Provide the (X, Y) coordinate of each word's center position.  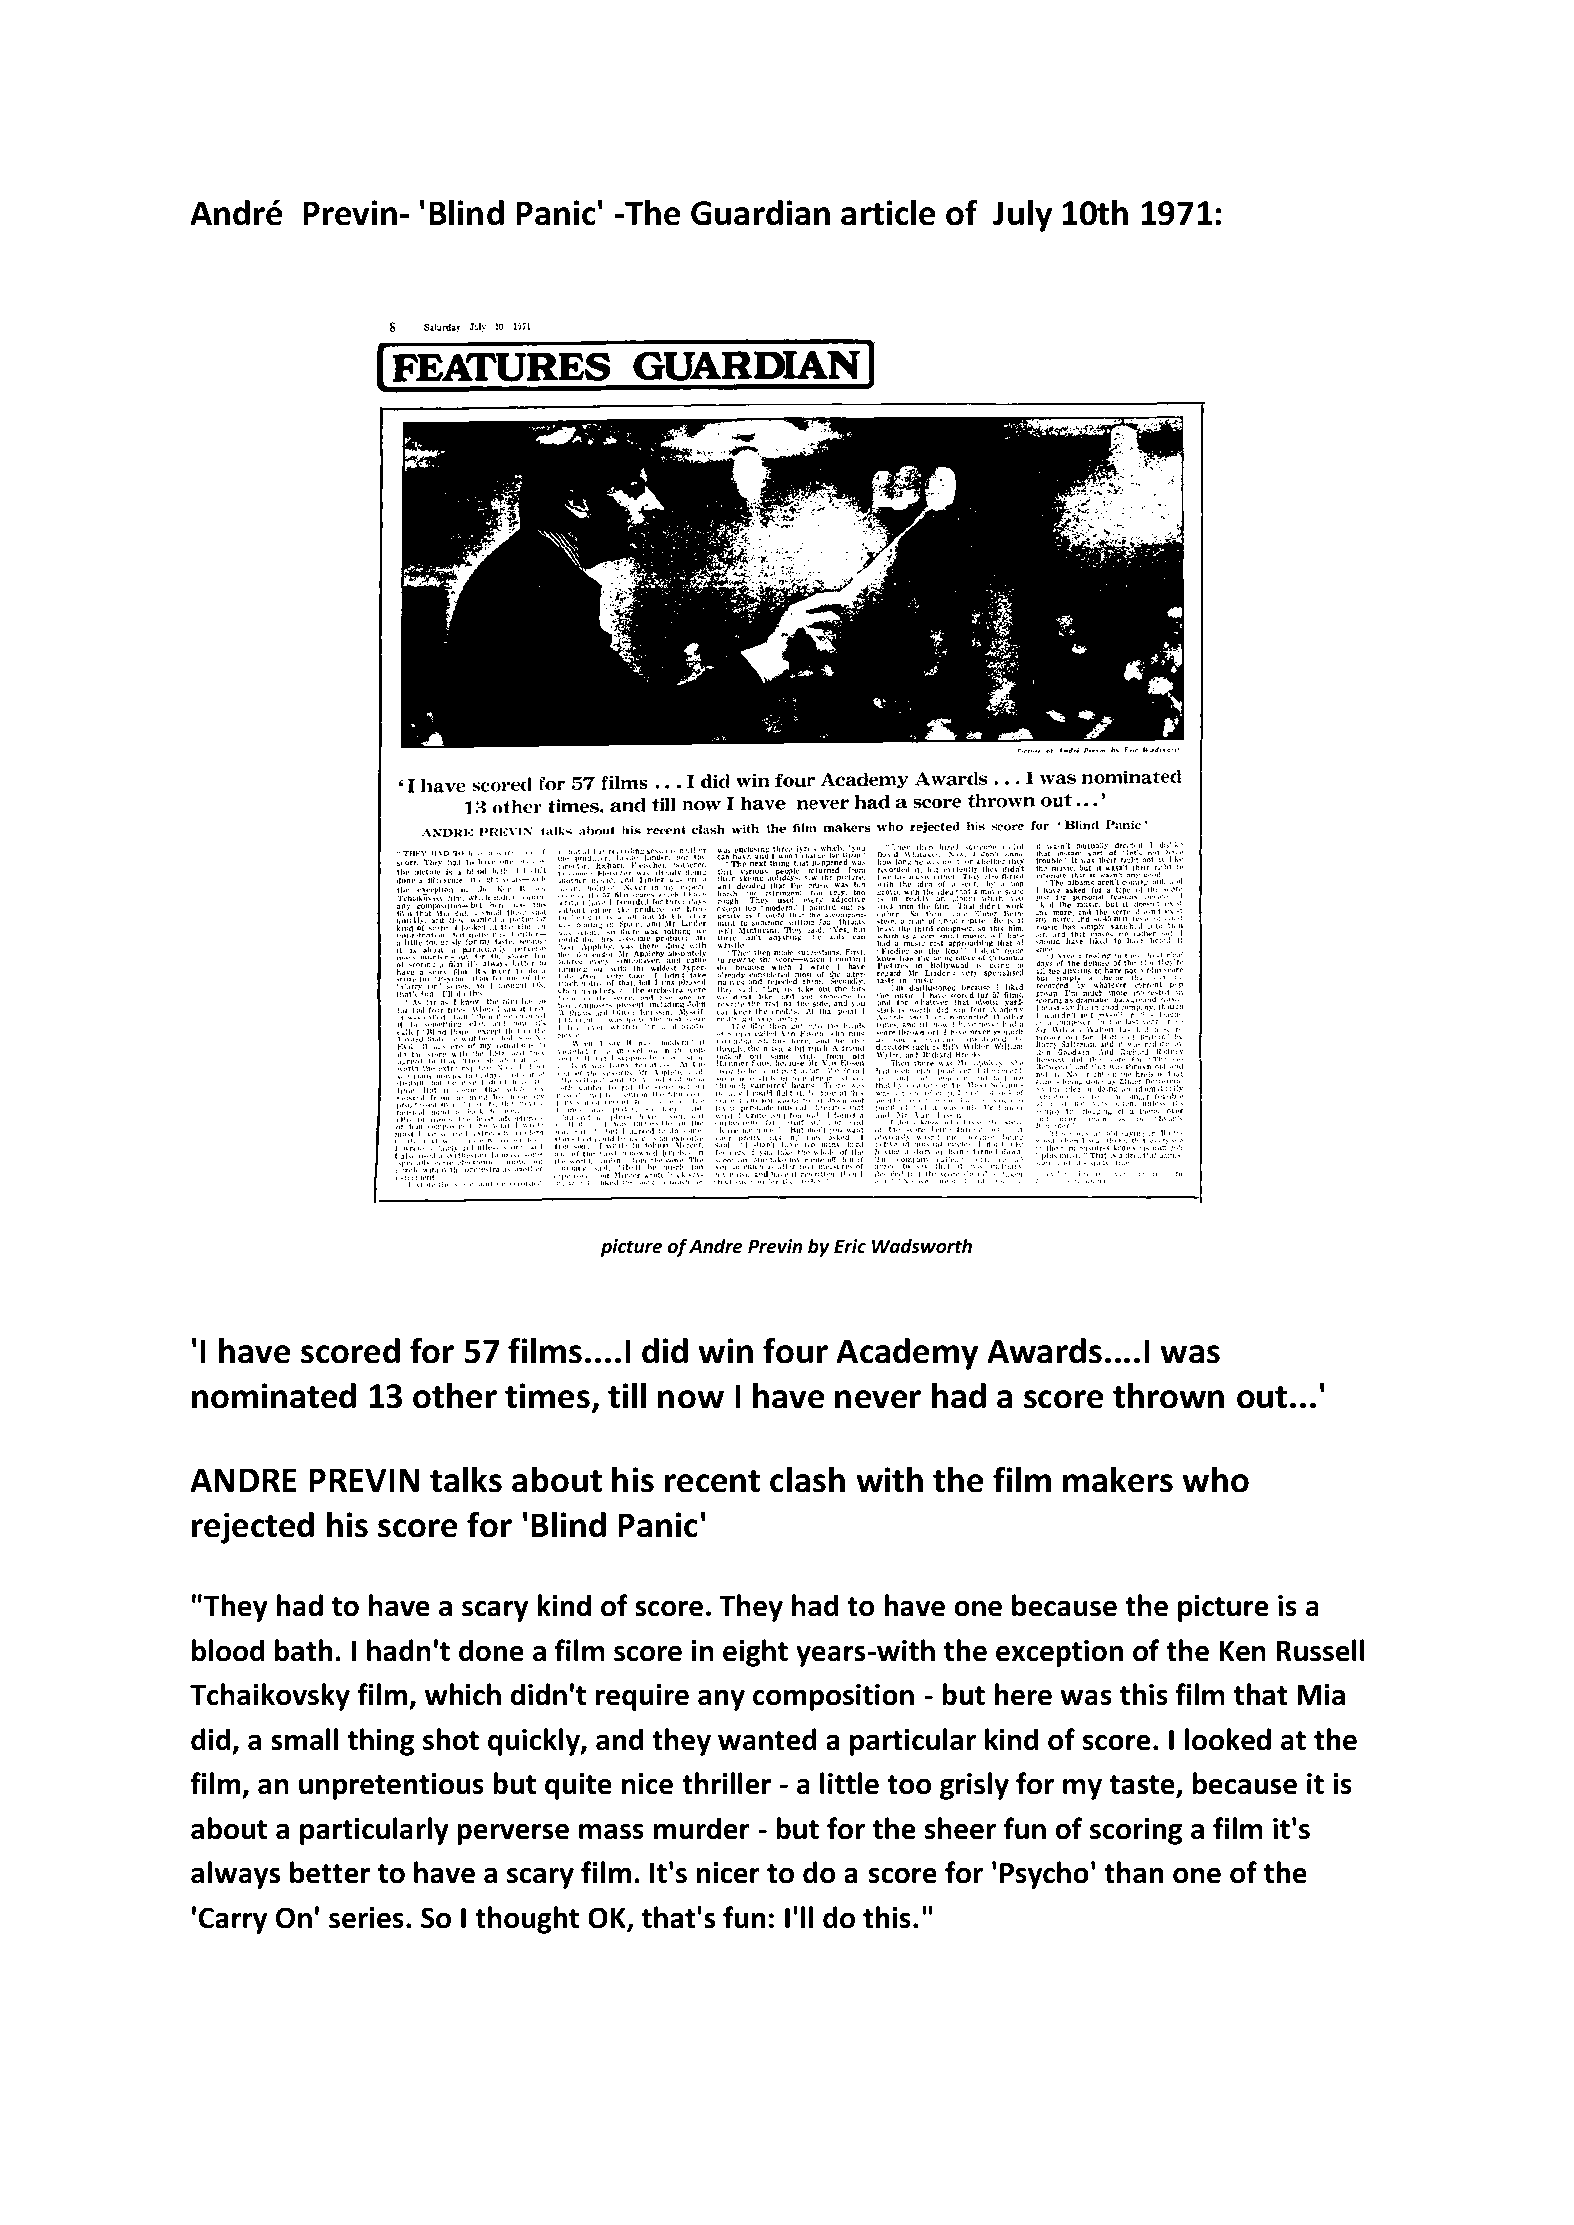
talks (466, 1480)
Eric (850, 1246)
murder (702, 1828)
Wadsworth (922, 1246)
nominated (274, 1396)
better (330, 1872)
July (1022, 216)
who (1215, 1480)
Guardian (760, 213)
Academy (907, 1354)
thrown (1168, 1396)
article (888, 213)
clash (807, 1480)
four (795, 1350)
